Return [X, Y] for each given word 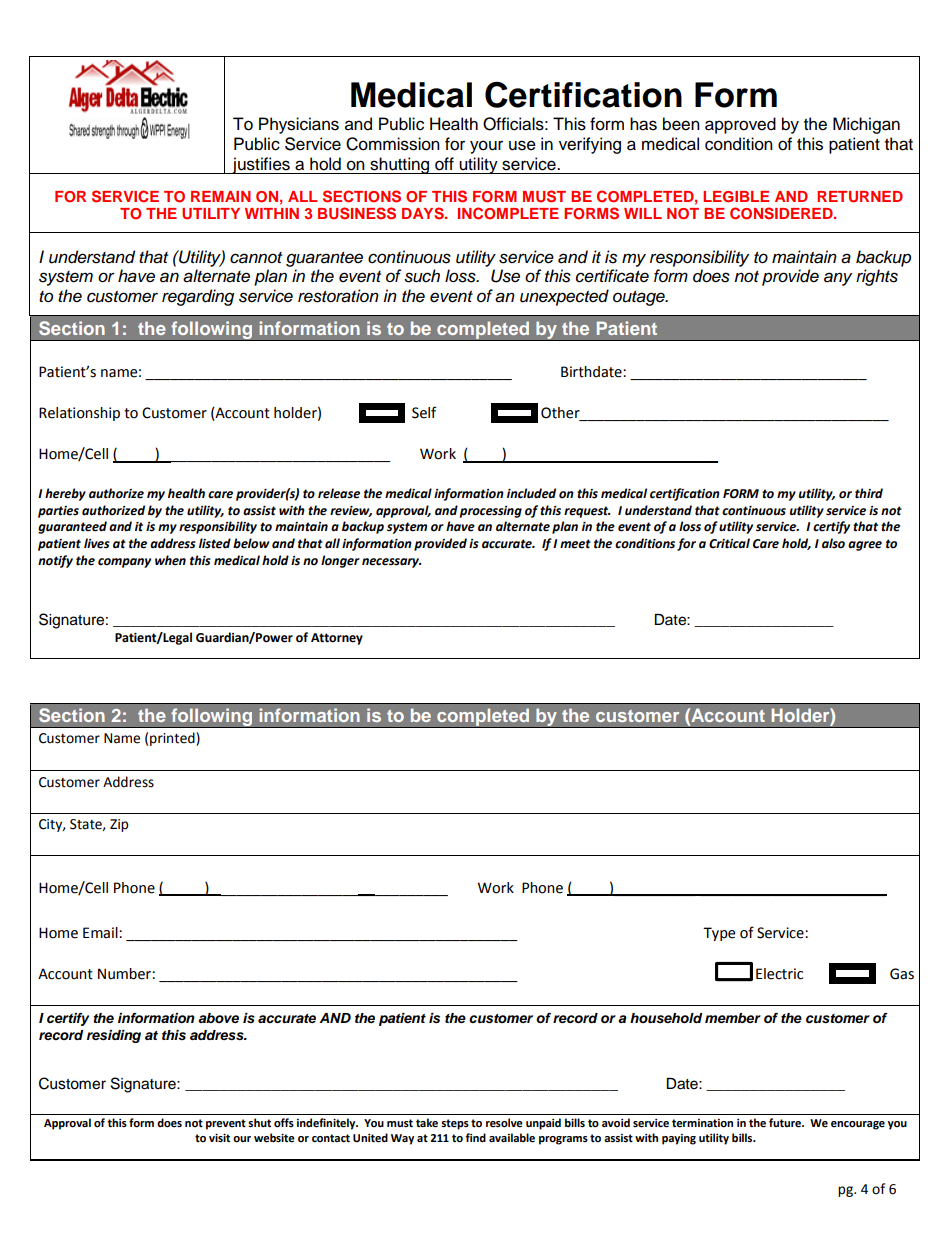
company [124, 563]
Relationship [79, 414]
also [833, 543]
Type [719, 934]
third [869, 493]
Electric [779, 974]
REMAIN [221, 196]
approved [740, 125]
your [486, 147]
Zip [119, 825]
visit [219, 1138]
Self [424, 412]
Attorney [337, 639]
